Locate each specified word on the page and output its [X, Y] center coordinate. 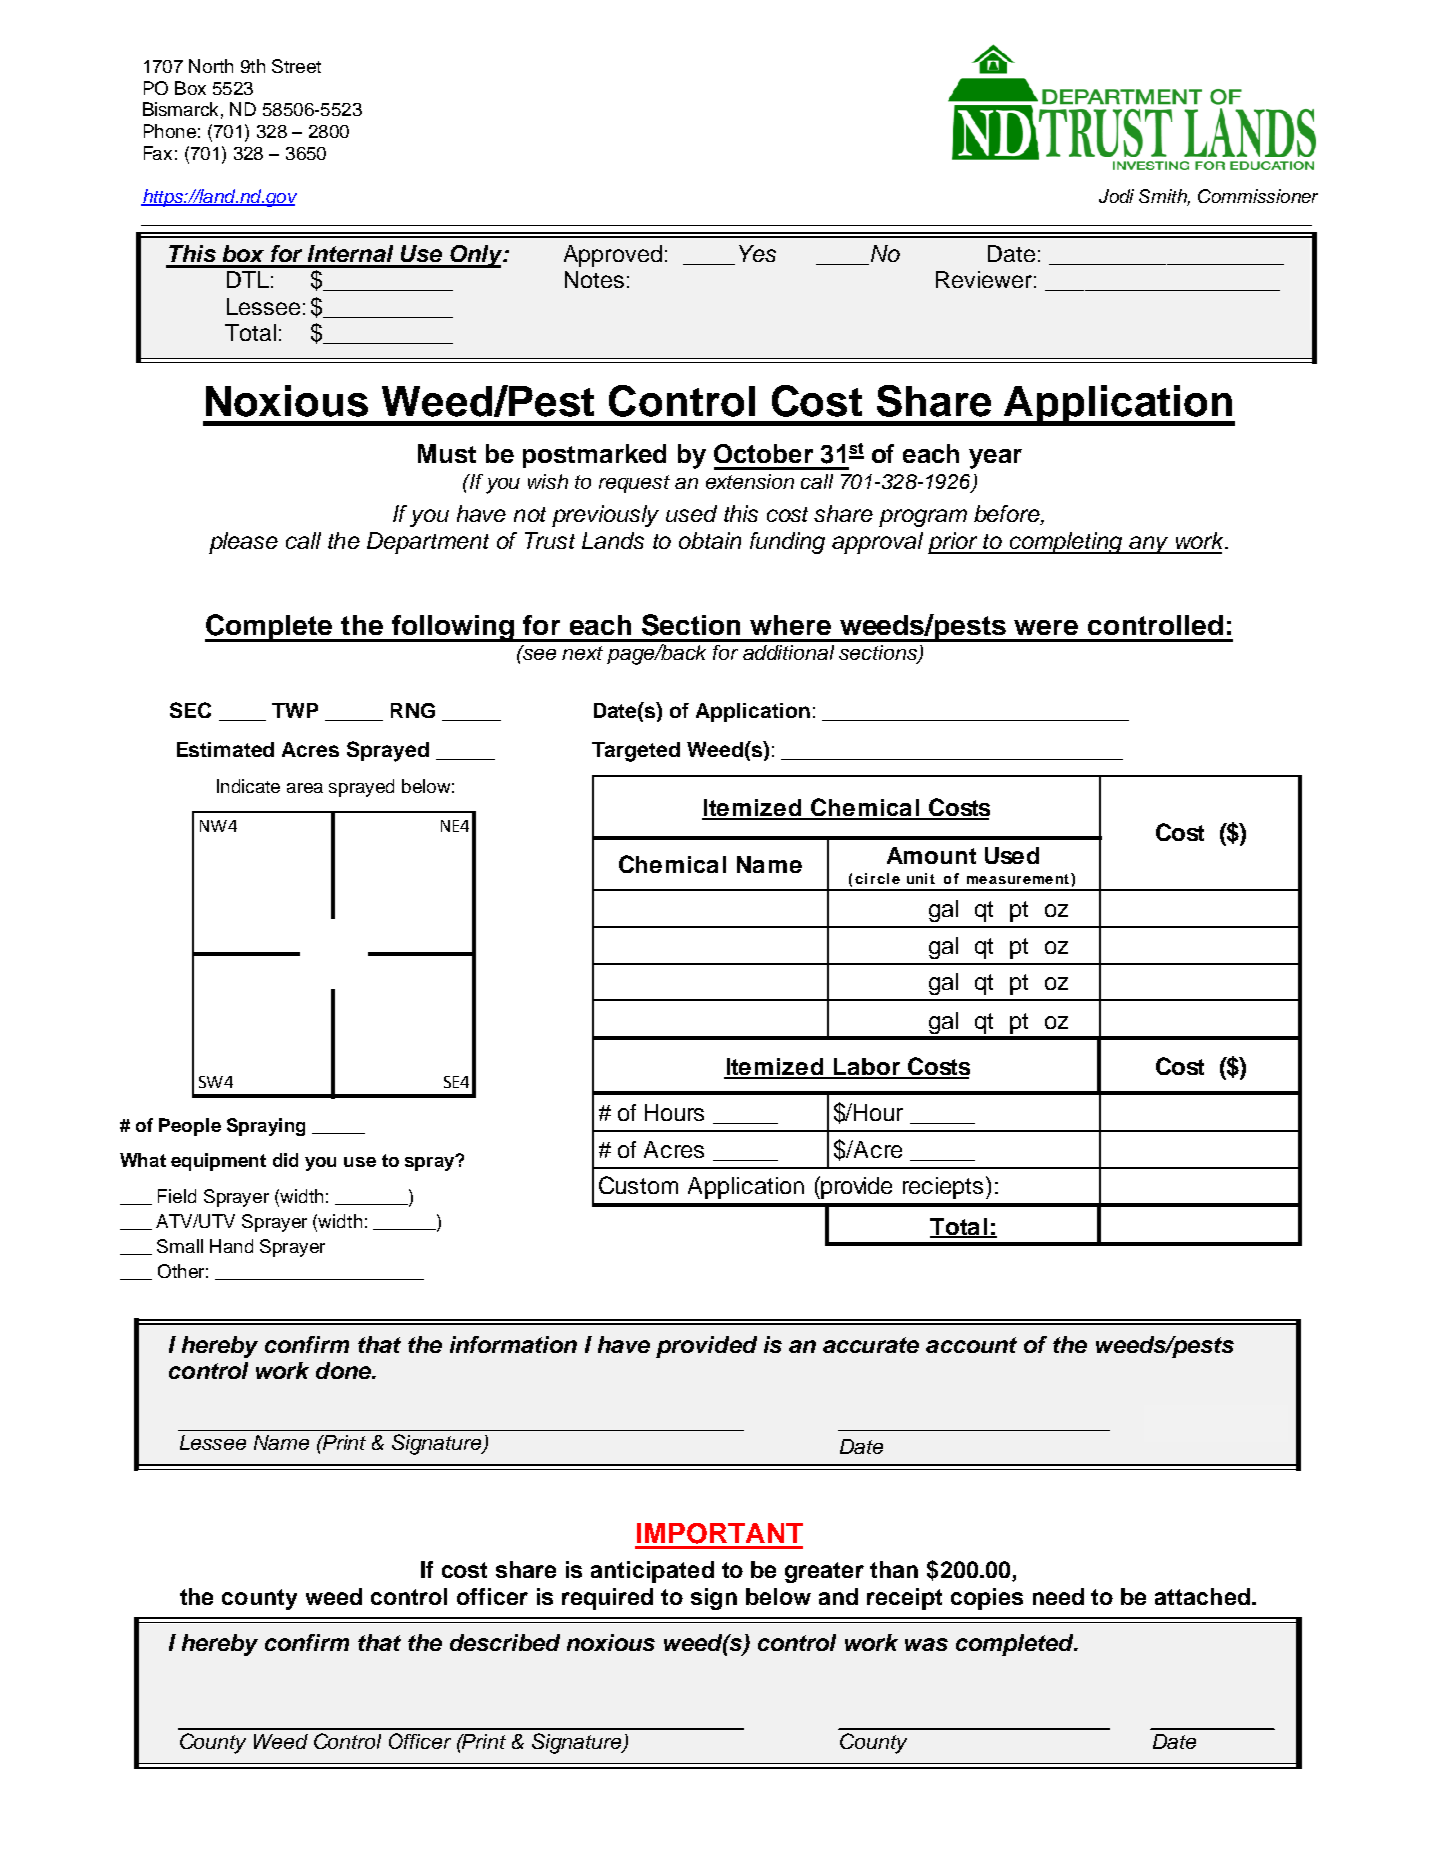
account [971, 1345]
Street [296, 66]
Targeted [636, 752]
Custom [638, 1185]
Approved [613, 256]
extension [750, 481]
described [505, 1642]
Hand [231, 1246]
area [305, 788]
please [243, 543]
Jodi [1116, 196]
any [1149, 545]
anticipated [652, 1572]
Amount [931, 855]
